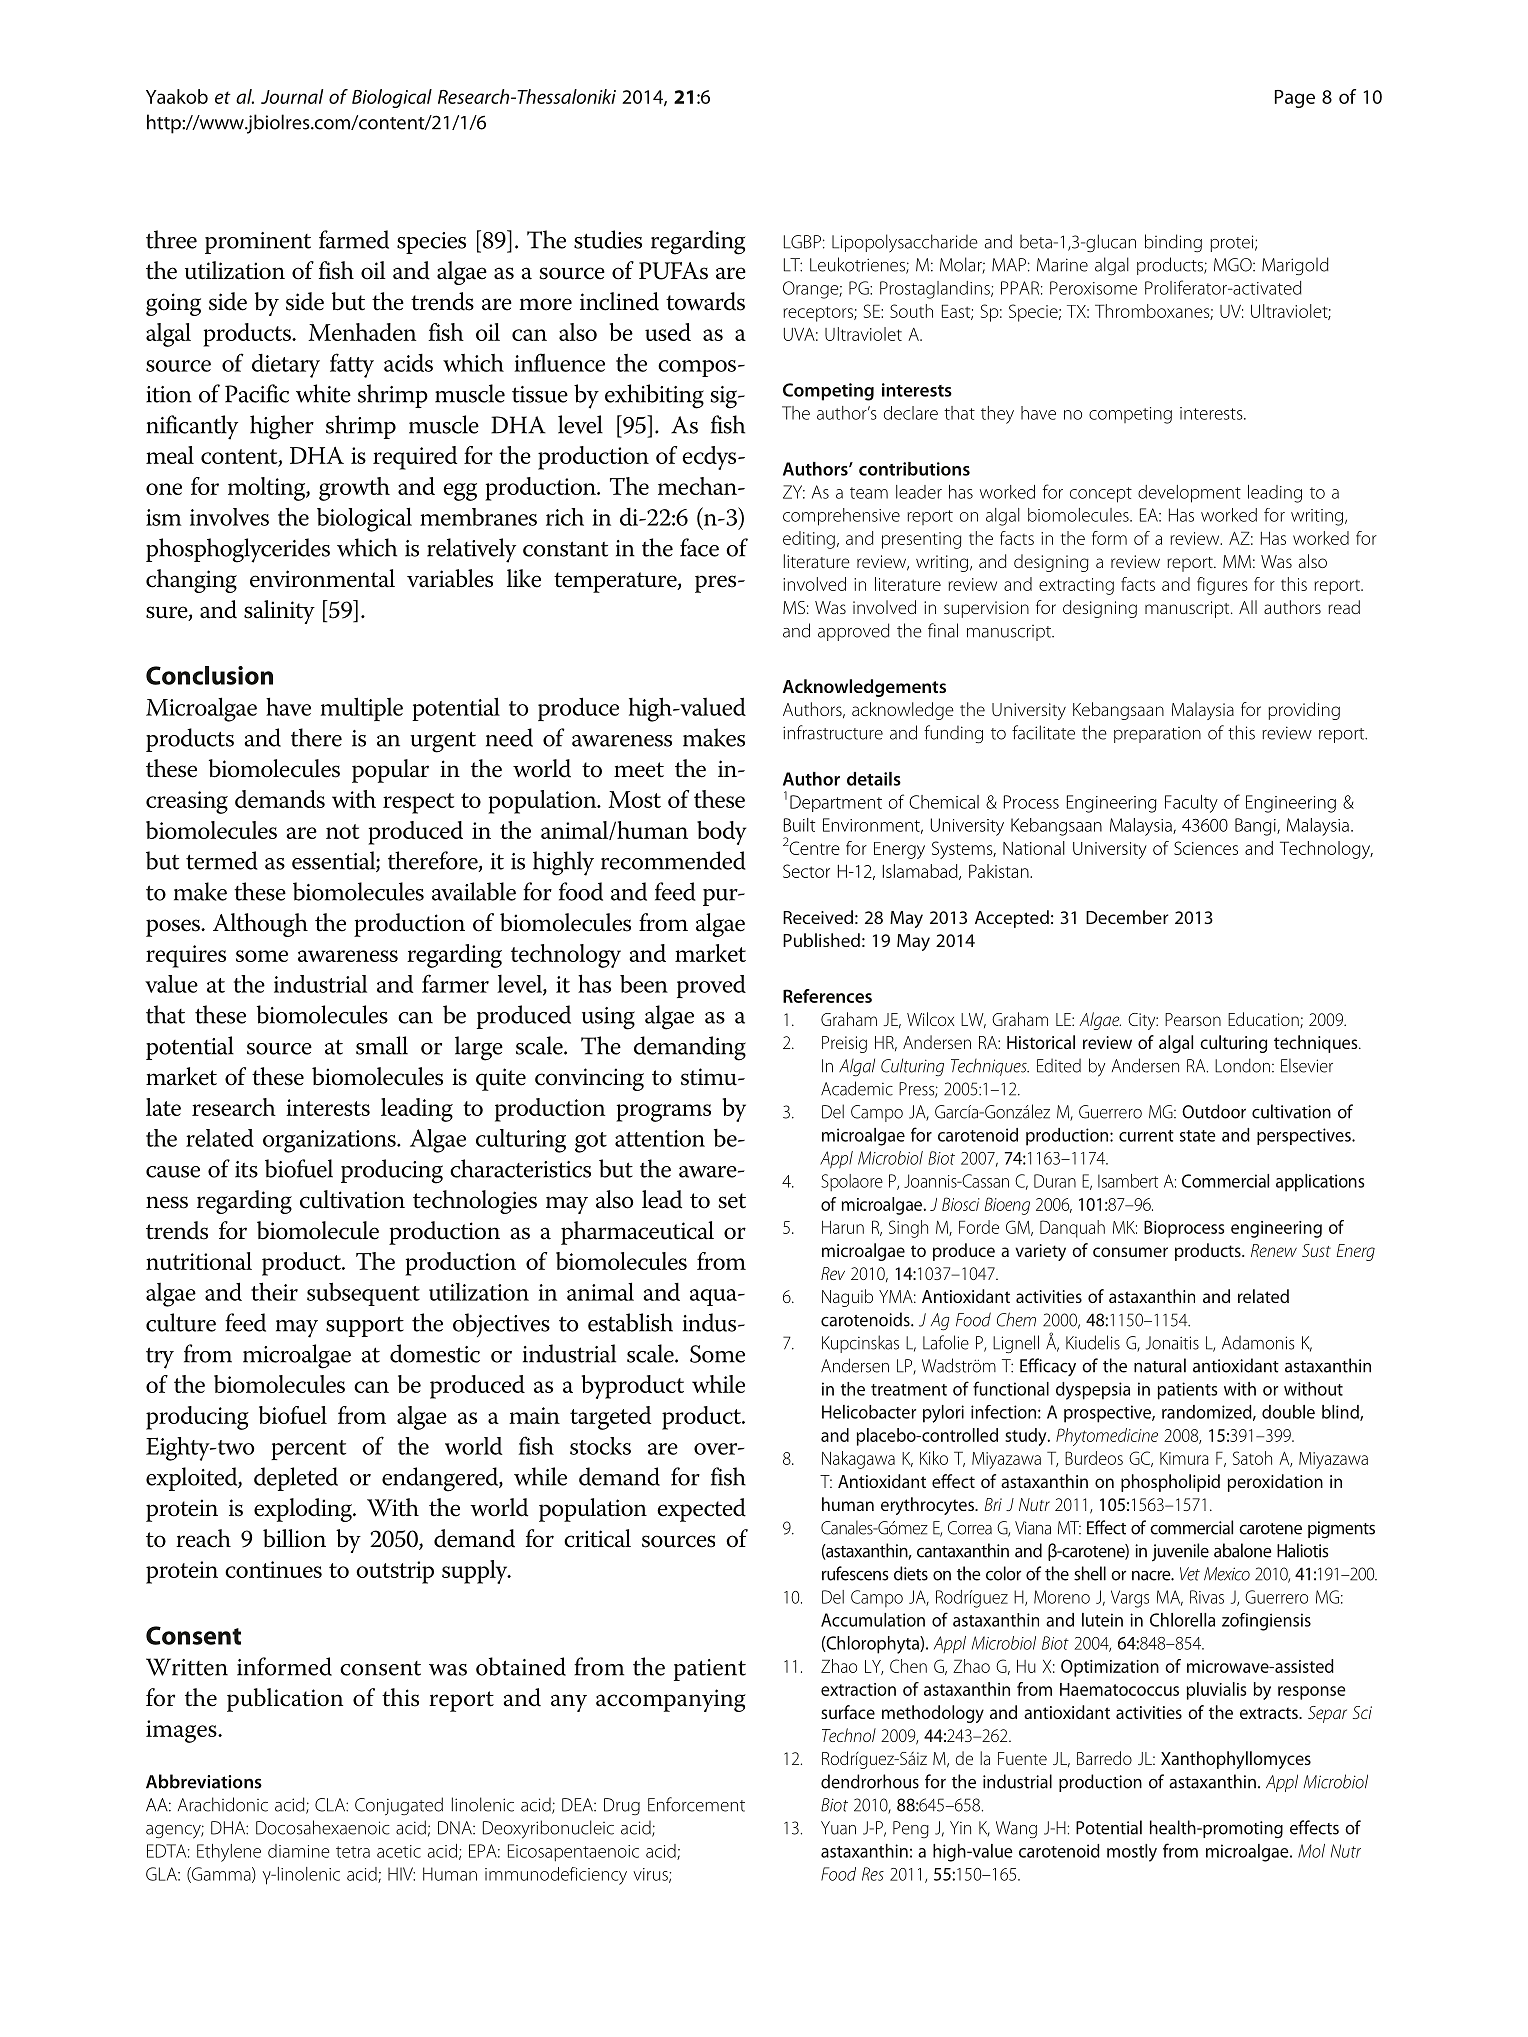  Describe the element at coordinates (1157, 735) in the screenshot. I see `preparation` at that location.
